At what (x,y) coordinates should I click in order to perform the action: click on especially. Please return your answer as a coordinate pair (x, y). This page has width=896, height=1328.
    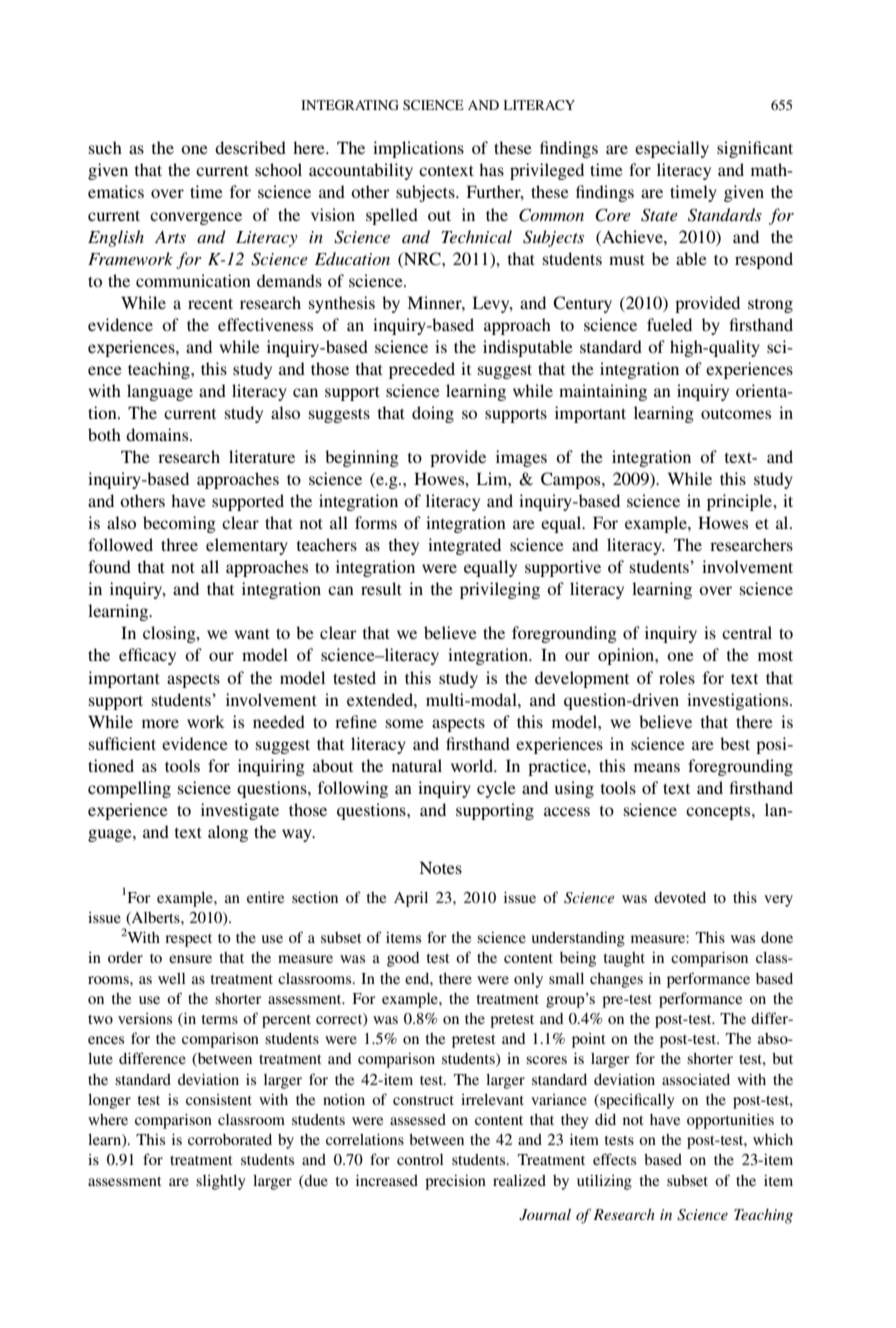
    Looking at the image, I should click on (672, 149).
